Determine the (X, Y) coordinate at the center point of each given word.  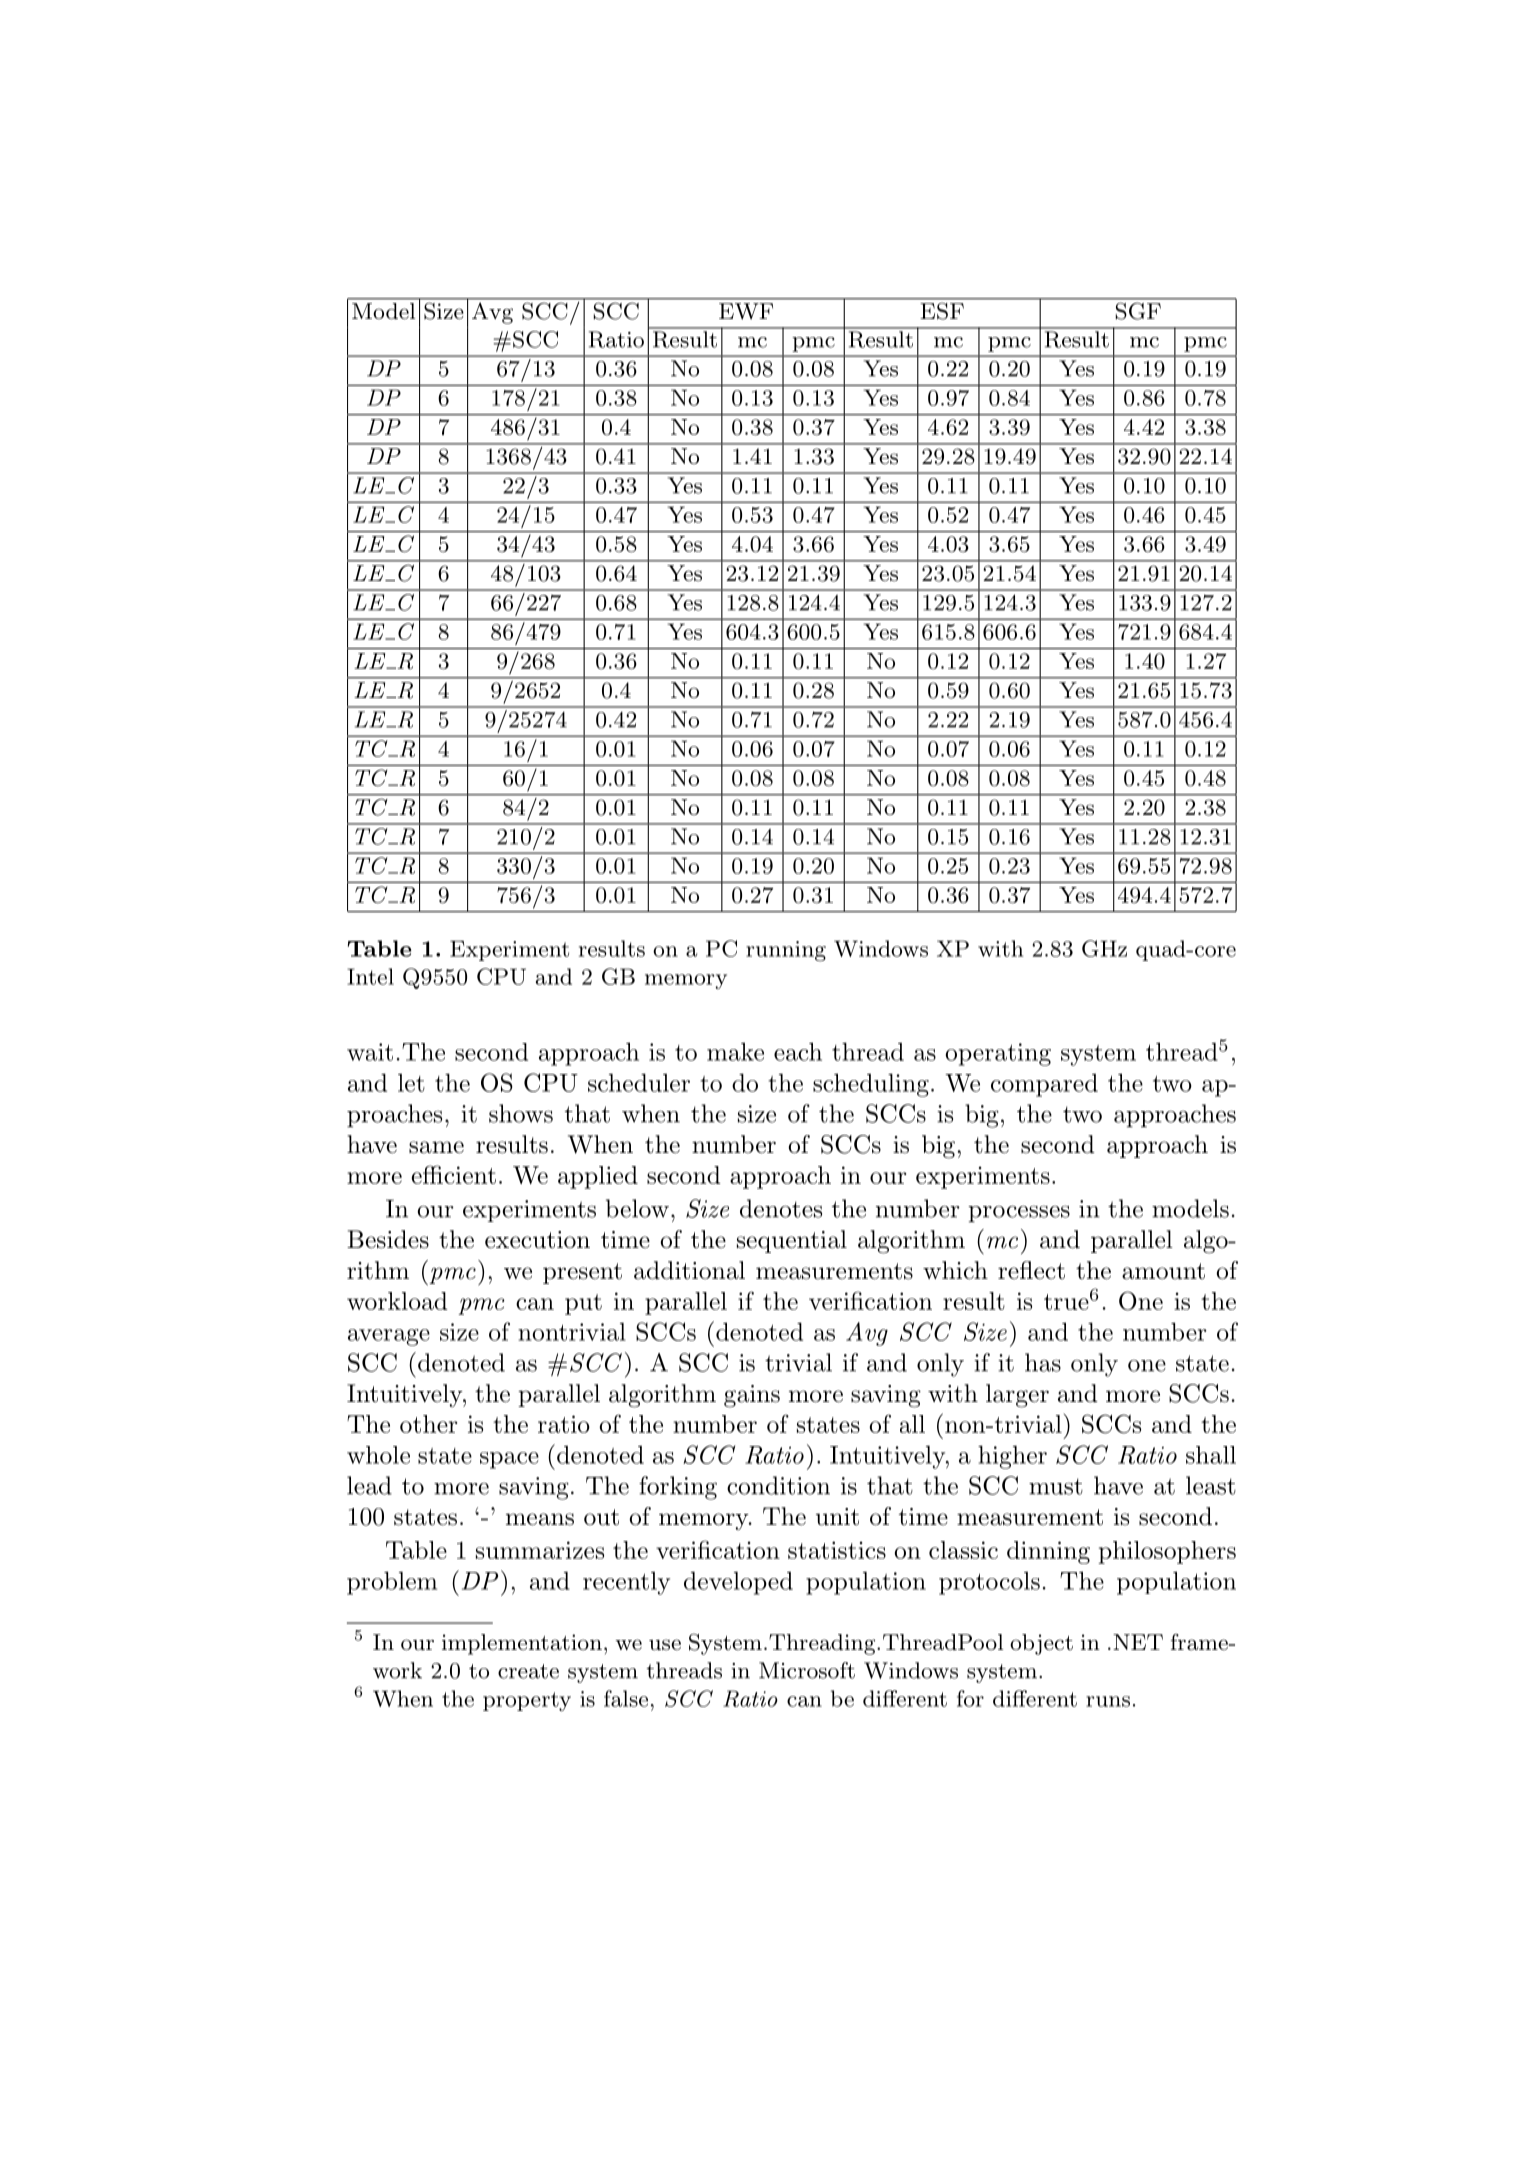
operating (998, 1054)
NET (1138, 1642)
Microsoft (807, 1670)
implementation (522, 1644)
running (786, 951)
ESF (942, 311)
